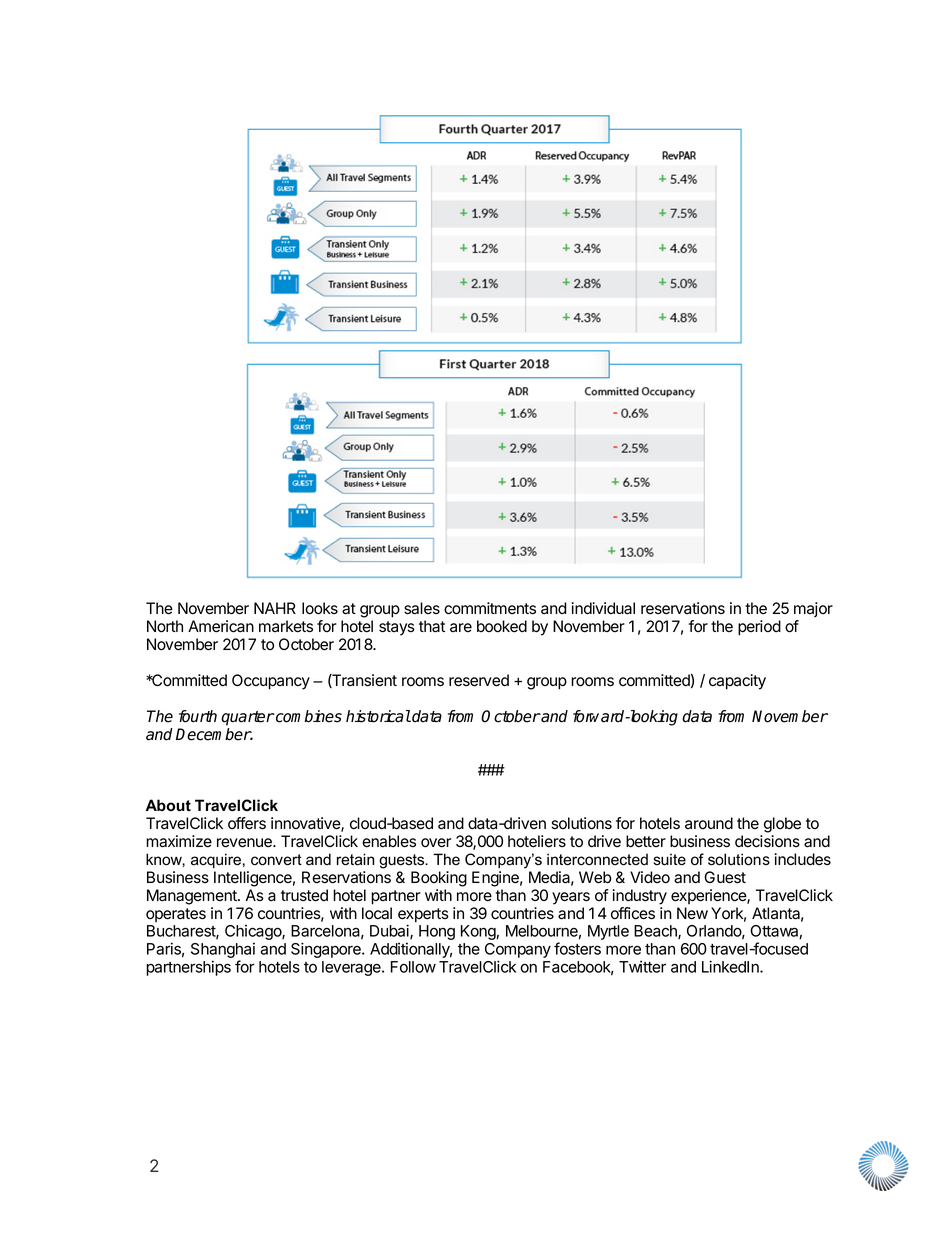 This screenshot has height=1233, width=952. Describe the element at coordinates (759, 628) in the screenshot. I see `period` at that location.
